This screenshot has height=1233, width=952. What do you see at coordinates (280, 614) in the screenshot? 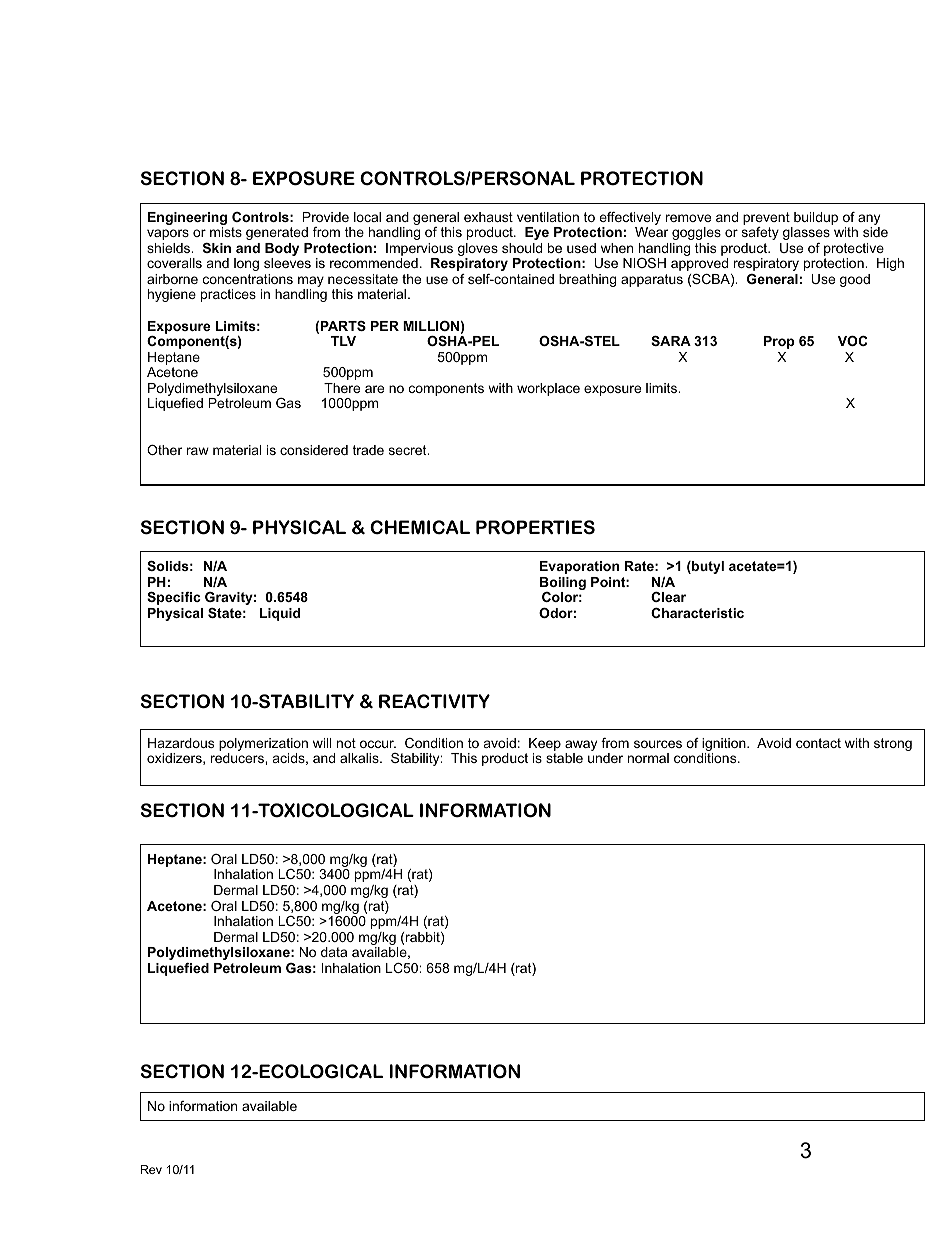
I see `Liquid` at bounding box center [280, 614].
